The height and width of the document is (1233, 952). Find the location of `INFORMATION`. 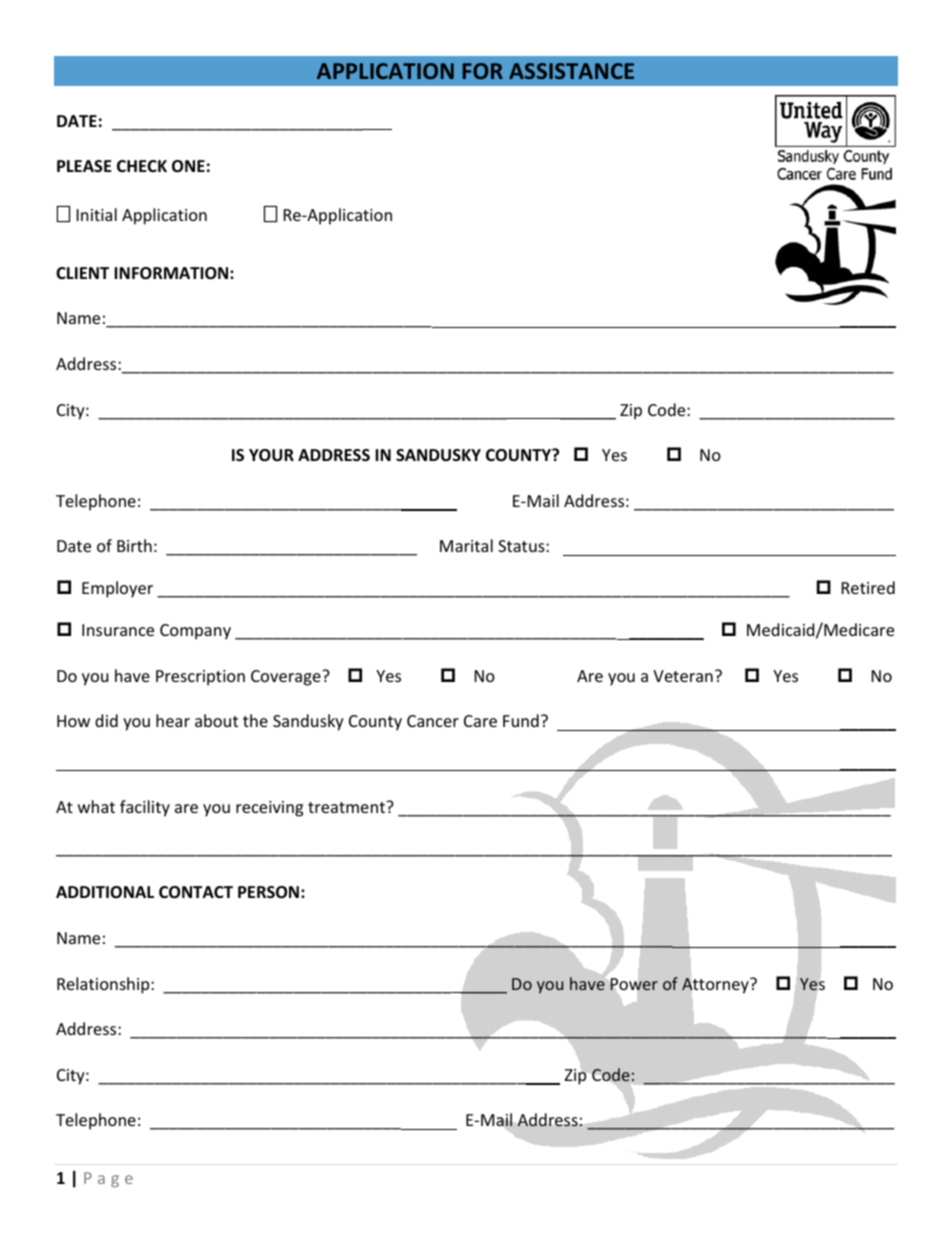

INFORMATION is located at coordinates (172, 273).
